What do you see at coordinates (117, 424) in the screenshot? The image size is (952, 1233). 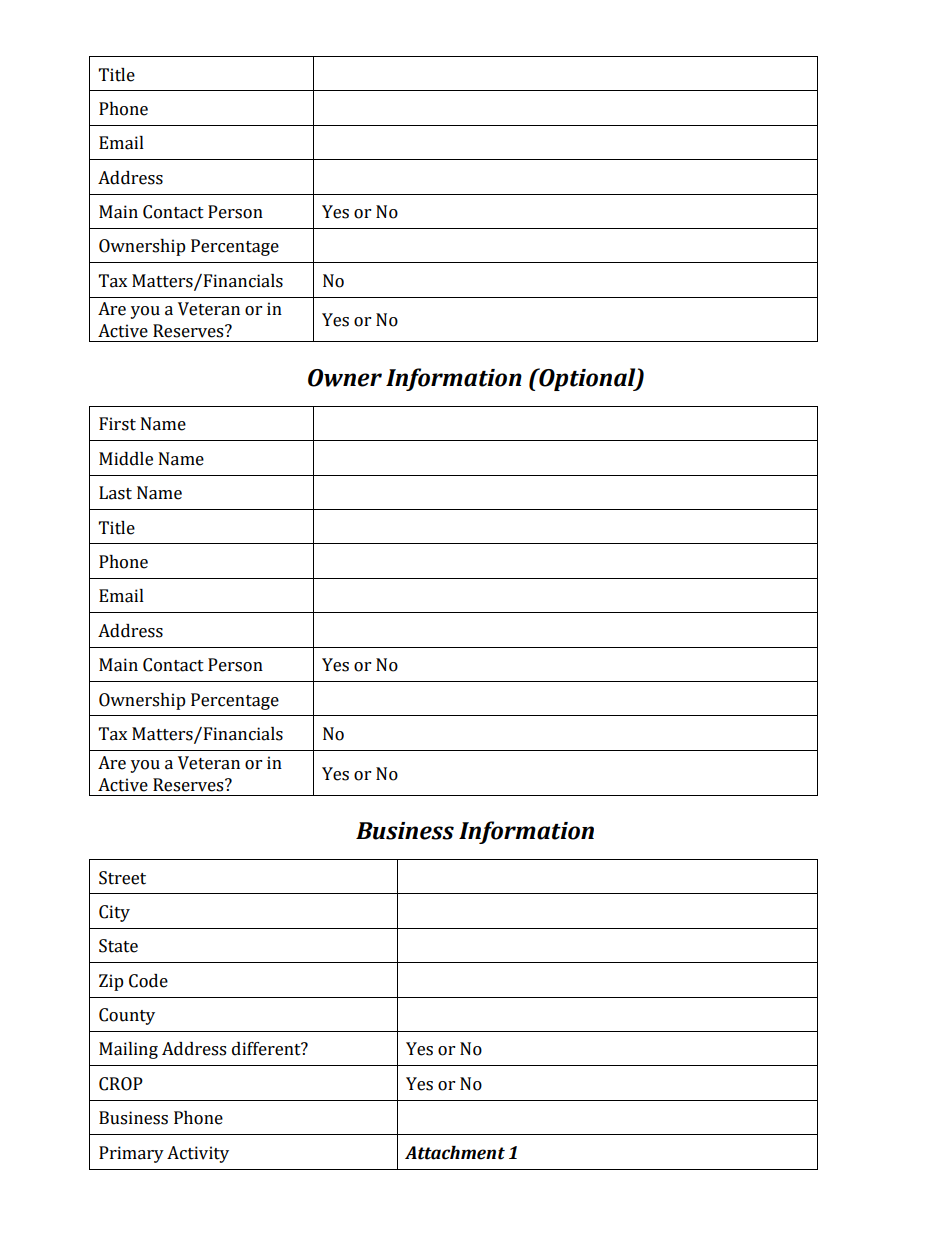 I see `First` at bounding box center [117, 424].
